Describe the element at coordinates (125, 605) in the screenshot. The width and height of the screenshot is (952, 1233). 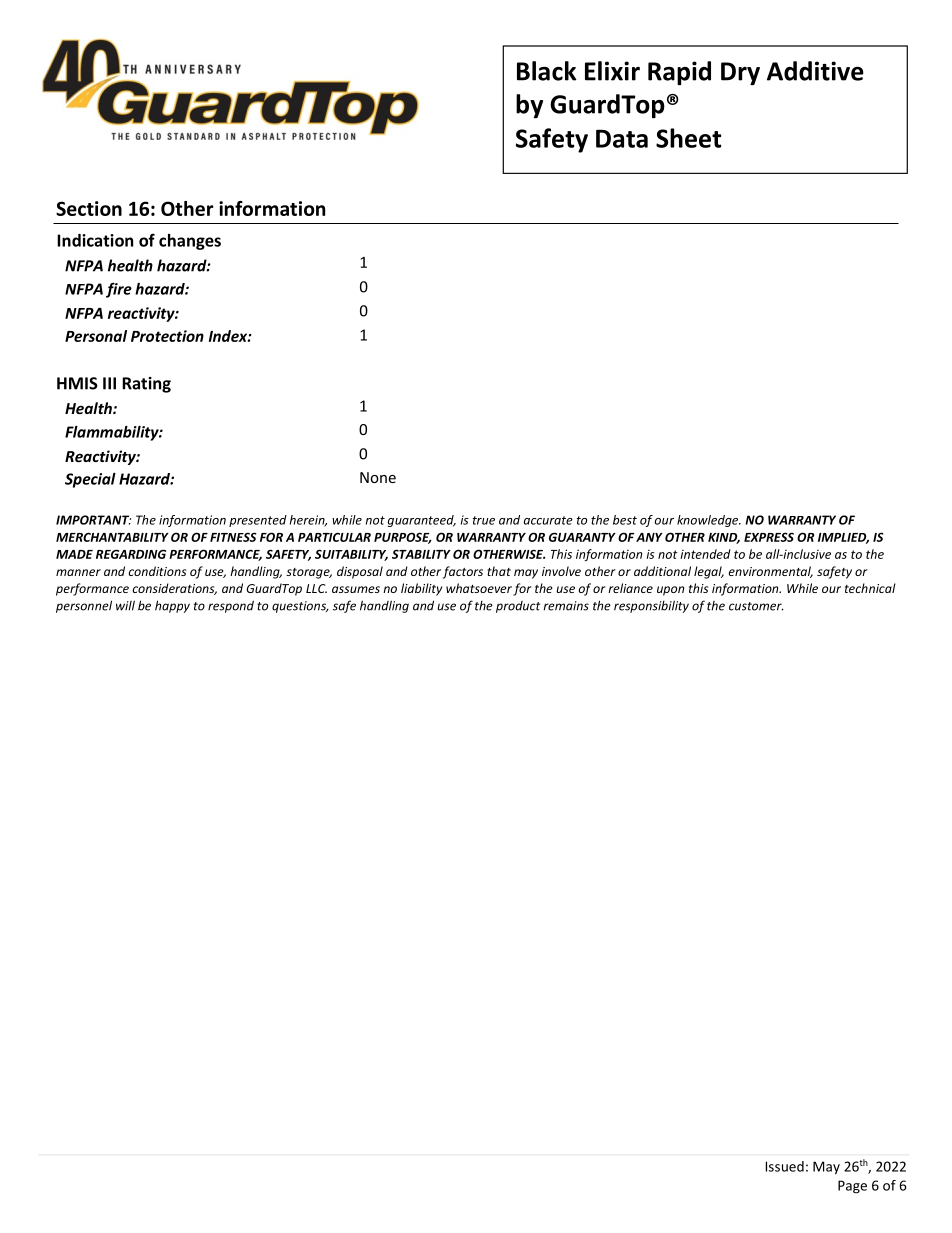
I see `will` at that location.
